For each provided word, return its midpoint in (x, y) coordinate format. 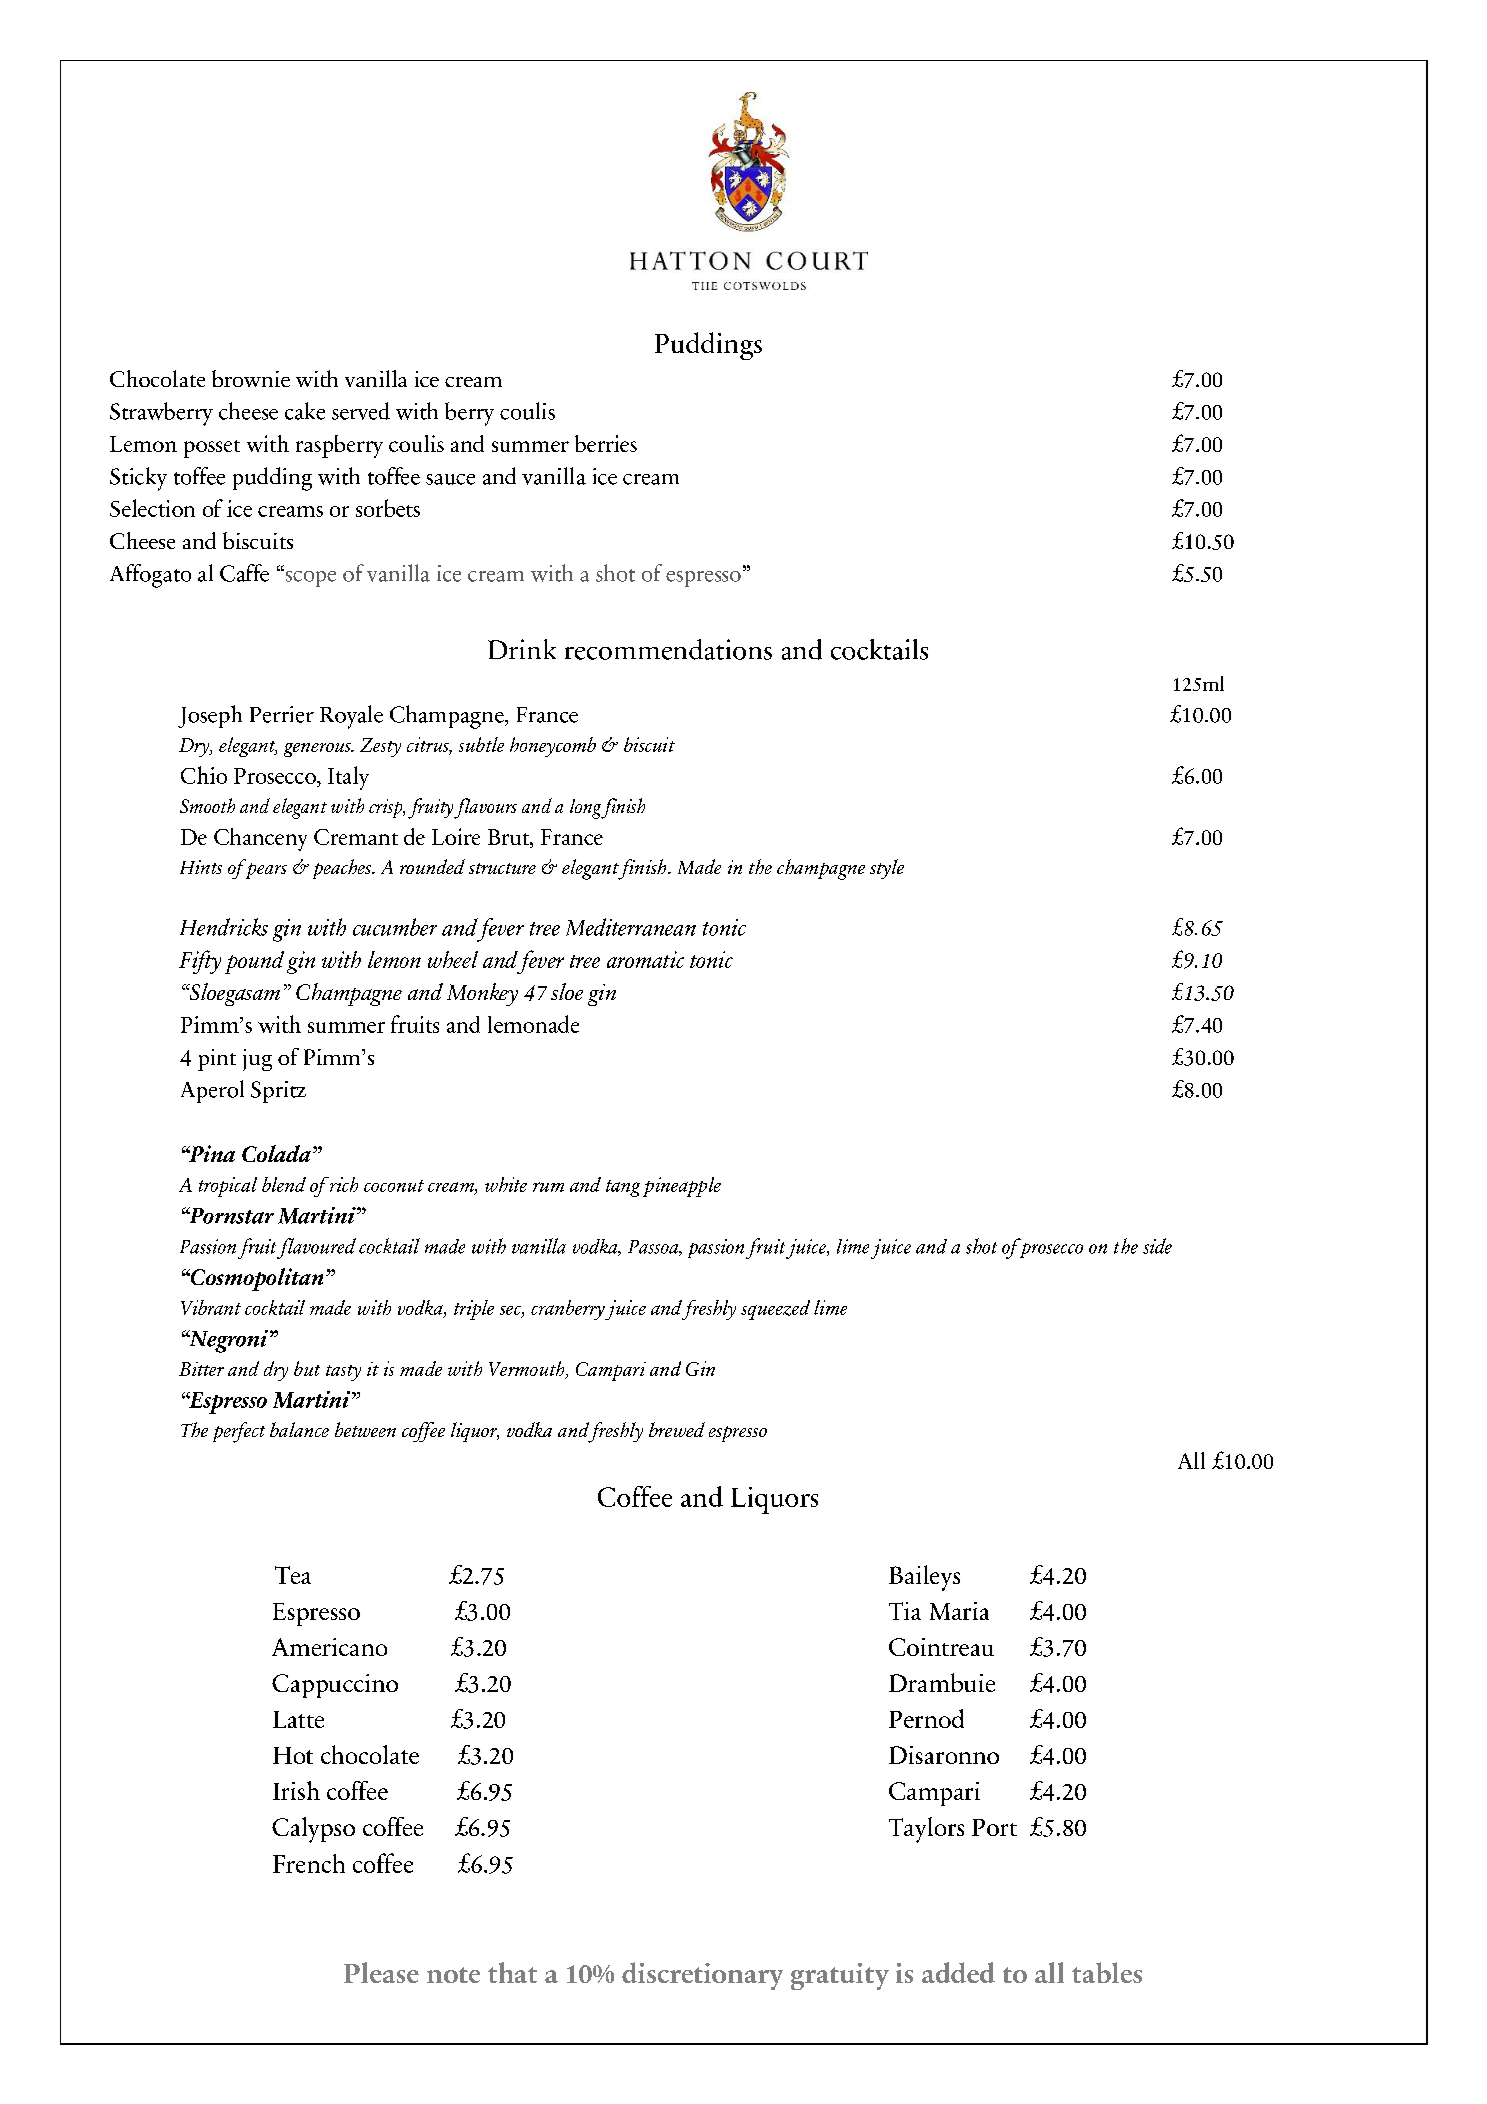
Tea (293, 1575)
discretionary (702, 1976)
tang (623, 1188)
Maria (959, 1611)
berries (606, 443)
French (309, 1863)
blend (284, 1184)
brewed (677, 1429)
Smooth (207, 805)
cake (305, 411)
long (587, 809)
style (887, 869)
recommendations (668, 649)
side (1157, 1246)
